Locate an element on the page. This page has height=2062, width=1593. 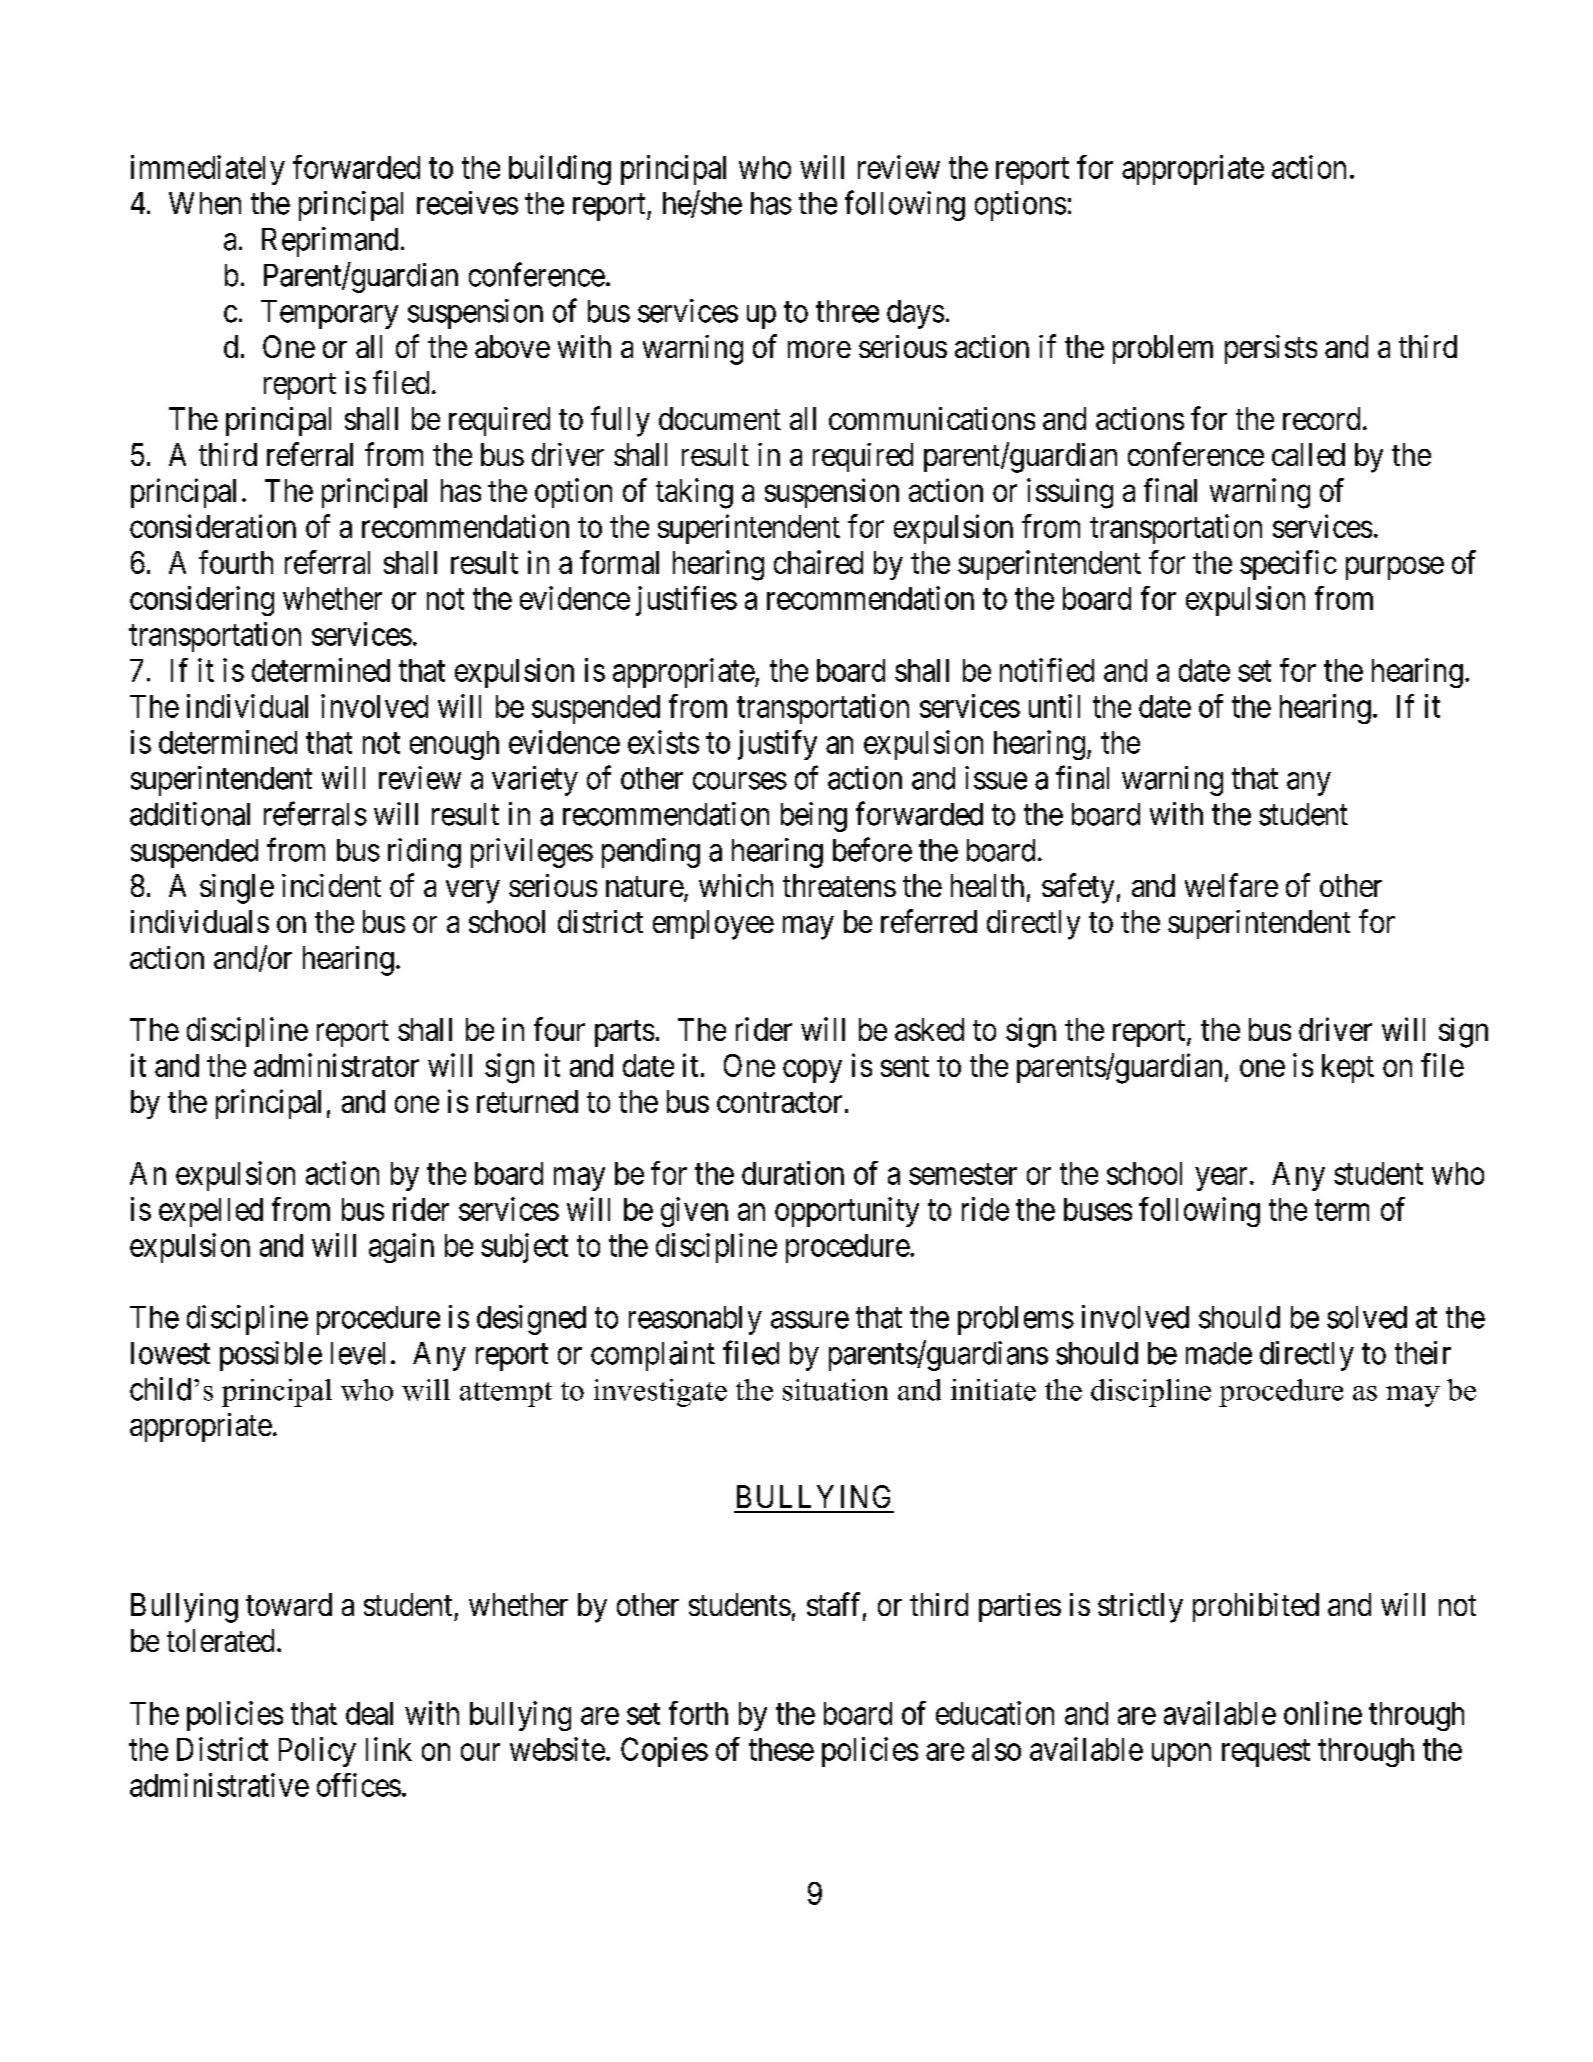
being is located at coordinates (814, 817).
